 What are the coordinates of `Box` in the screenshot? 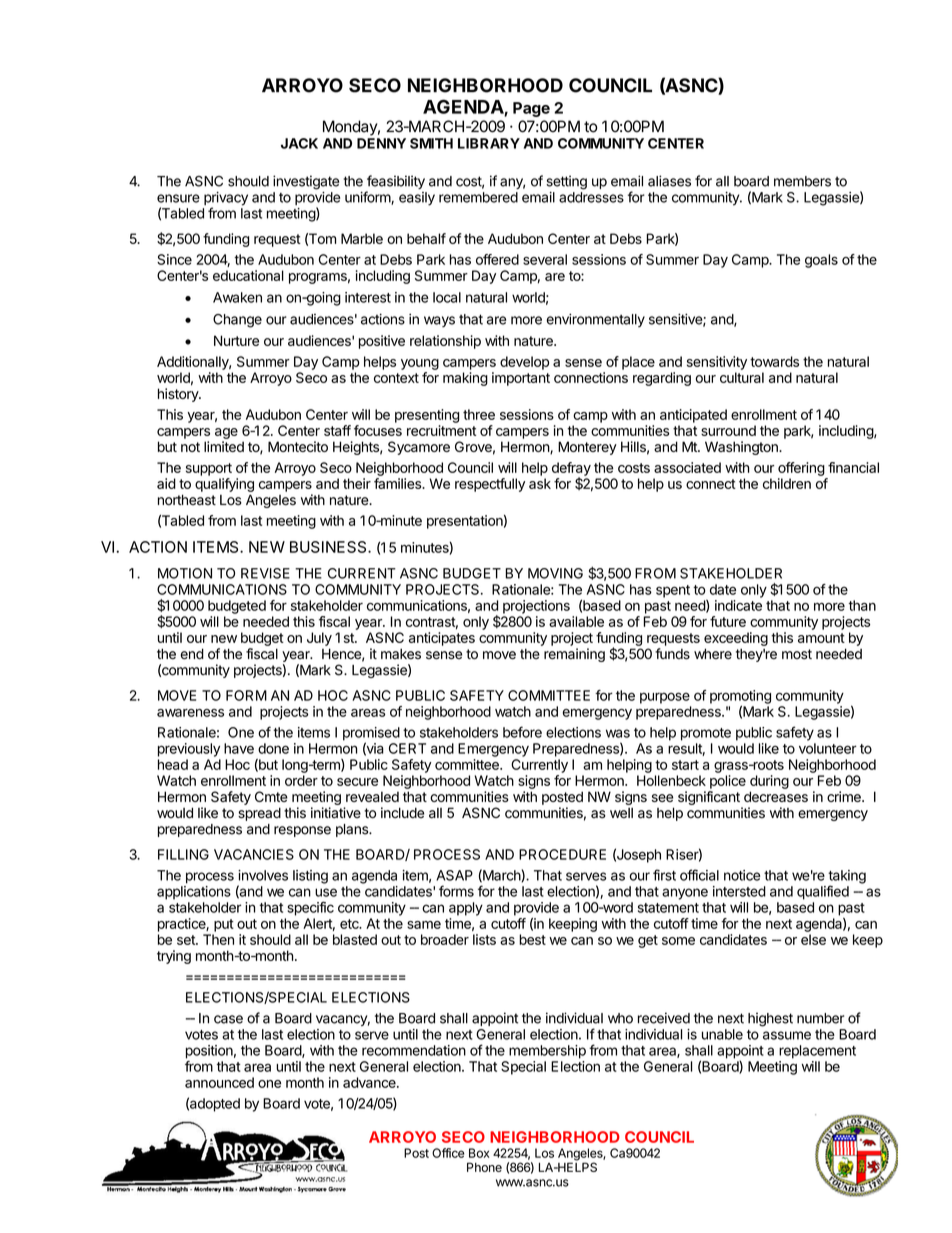 It's located at (479, 1153).
